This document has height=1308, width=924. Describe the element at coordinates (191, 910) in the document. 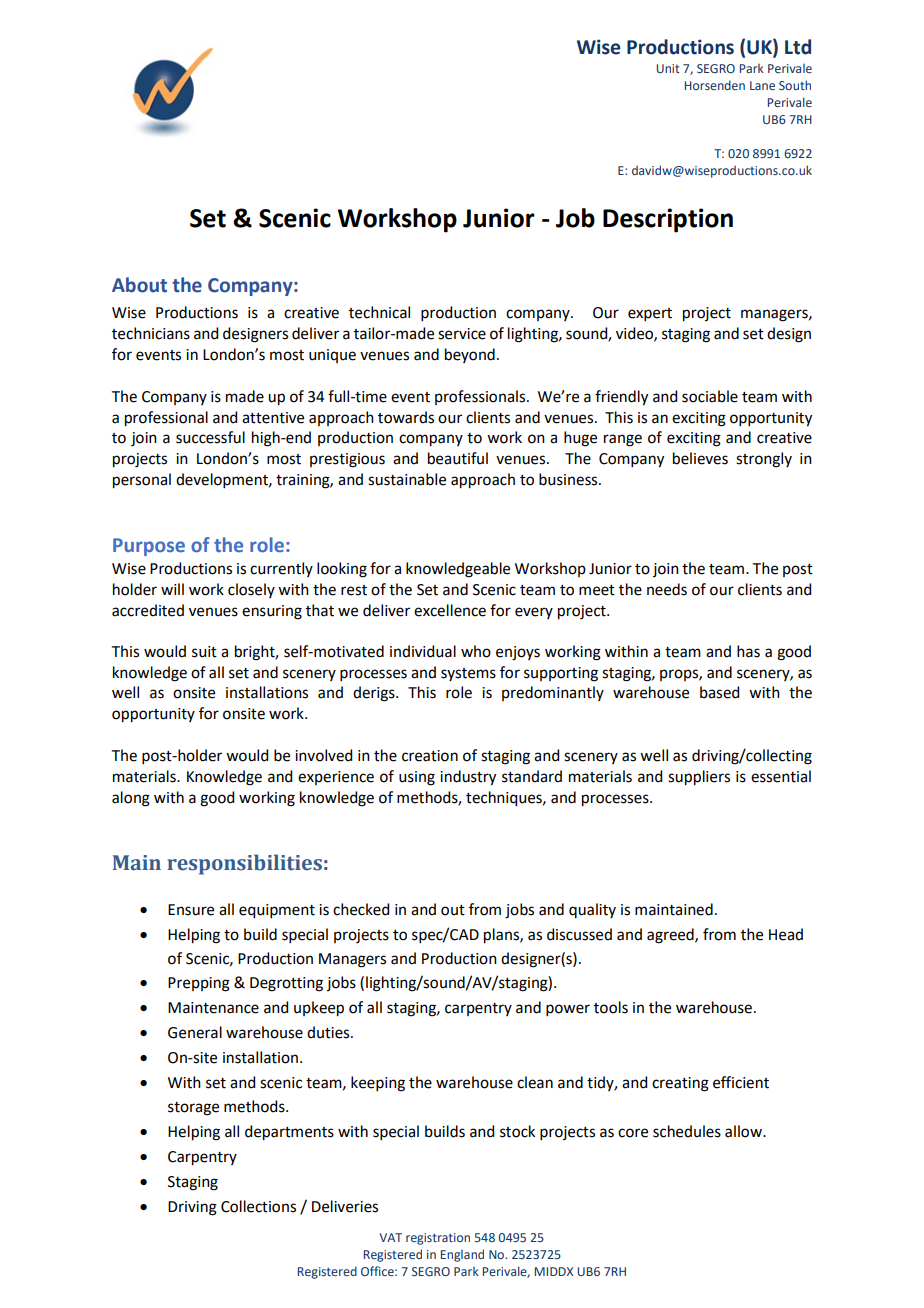

I see `Ensure` at that location.
